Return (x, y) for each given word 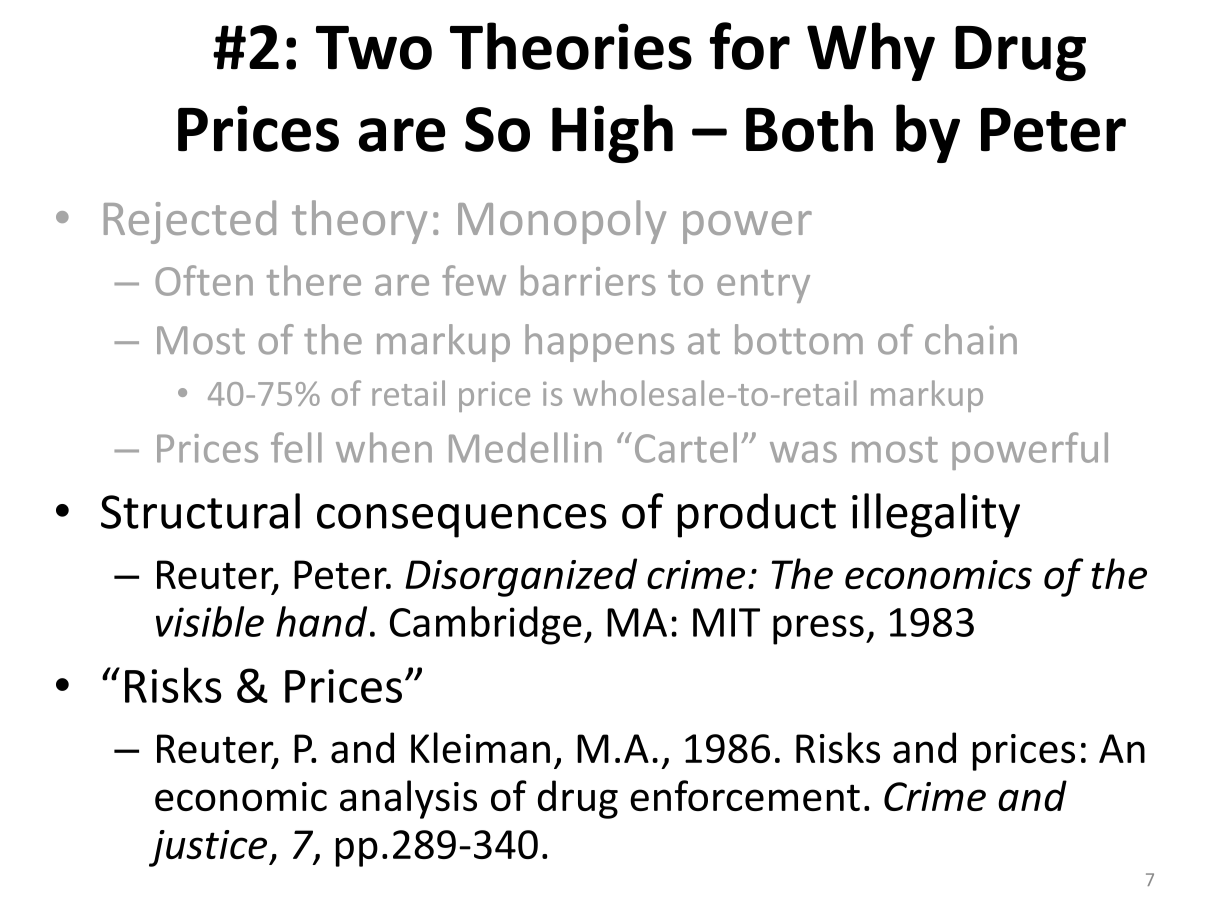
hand (321, 621)
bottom (799, 339)
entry (763, 286)
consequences (462, 521)
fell (296, 447)
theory (359, 222)
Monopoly (562, 222)
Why (871, 51)
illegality (936, 515)
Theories (571, 46)
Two (374, 48)
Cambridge (486, 625)
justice (209, 848)
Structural (200, 511)
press (818, 630)
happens (599, 343)
